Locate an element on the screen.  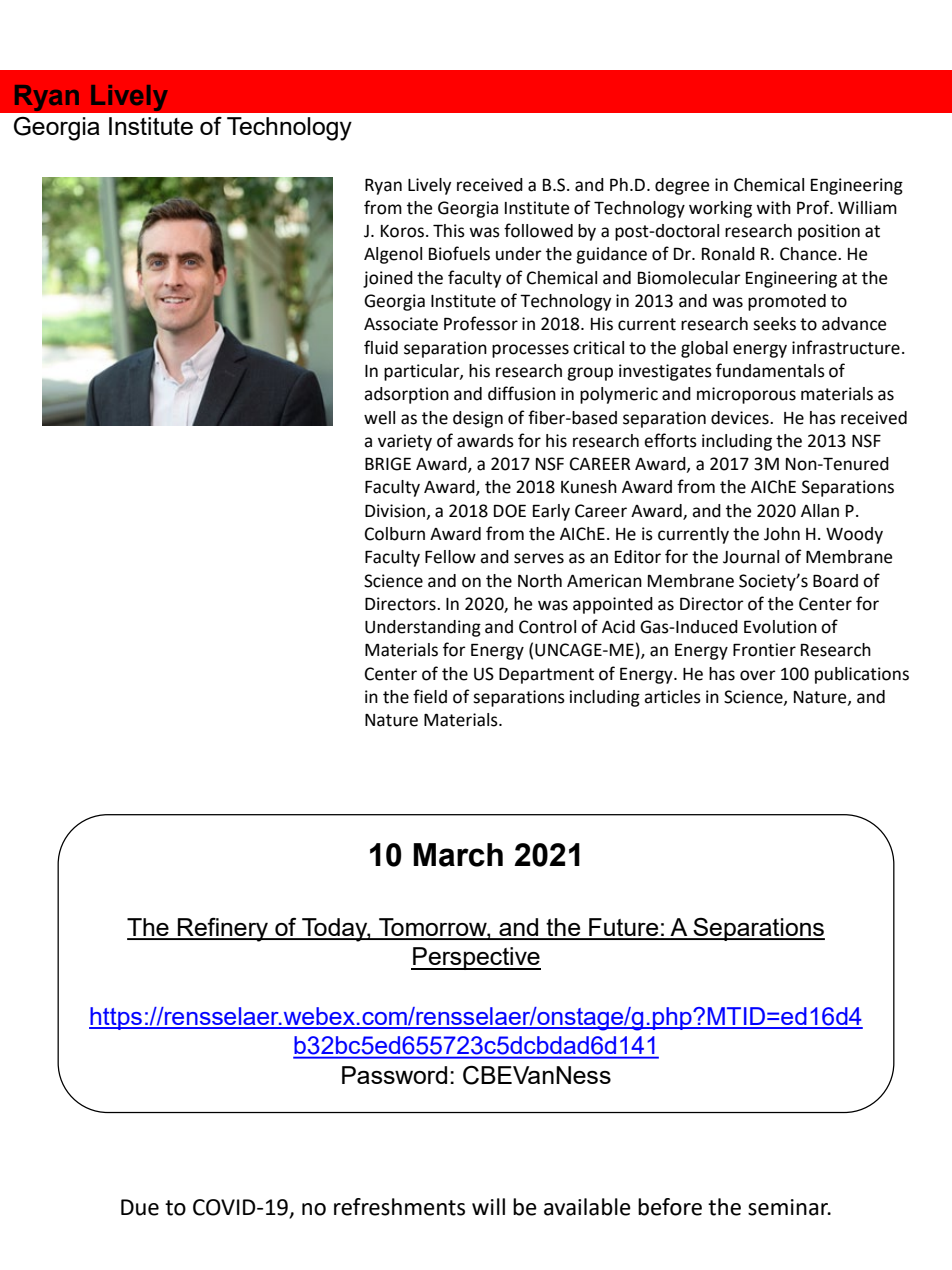
North is located at coordinates (540, 581).
